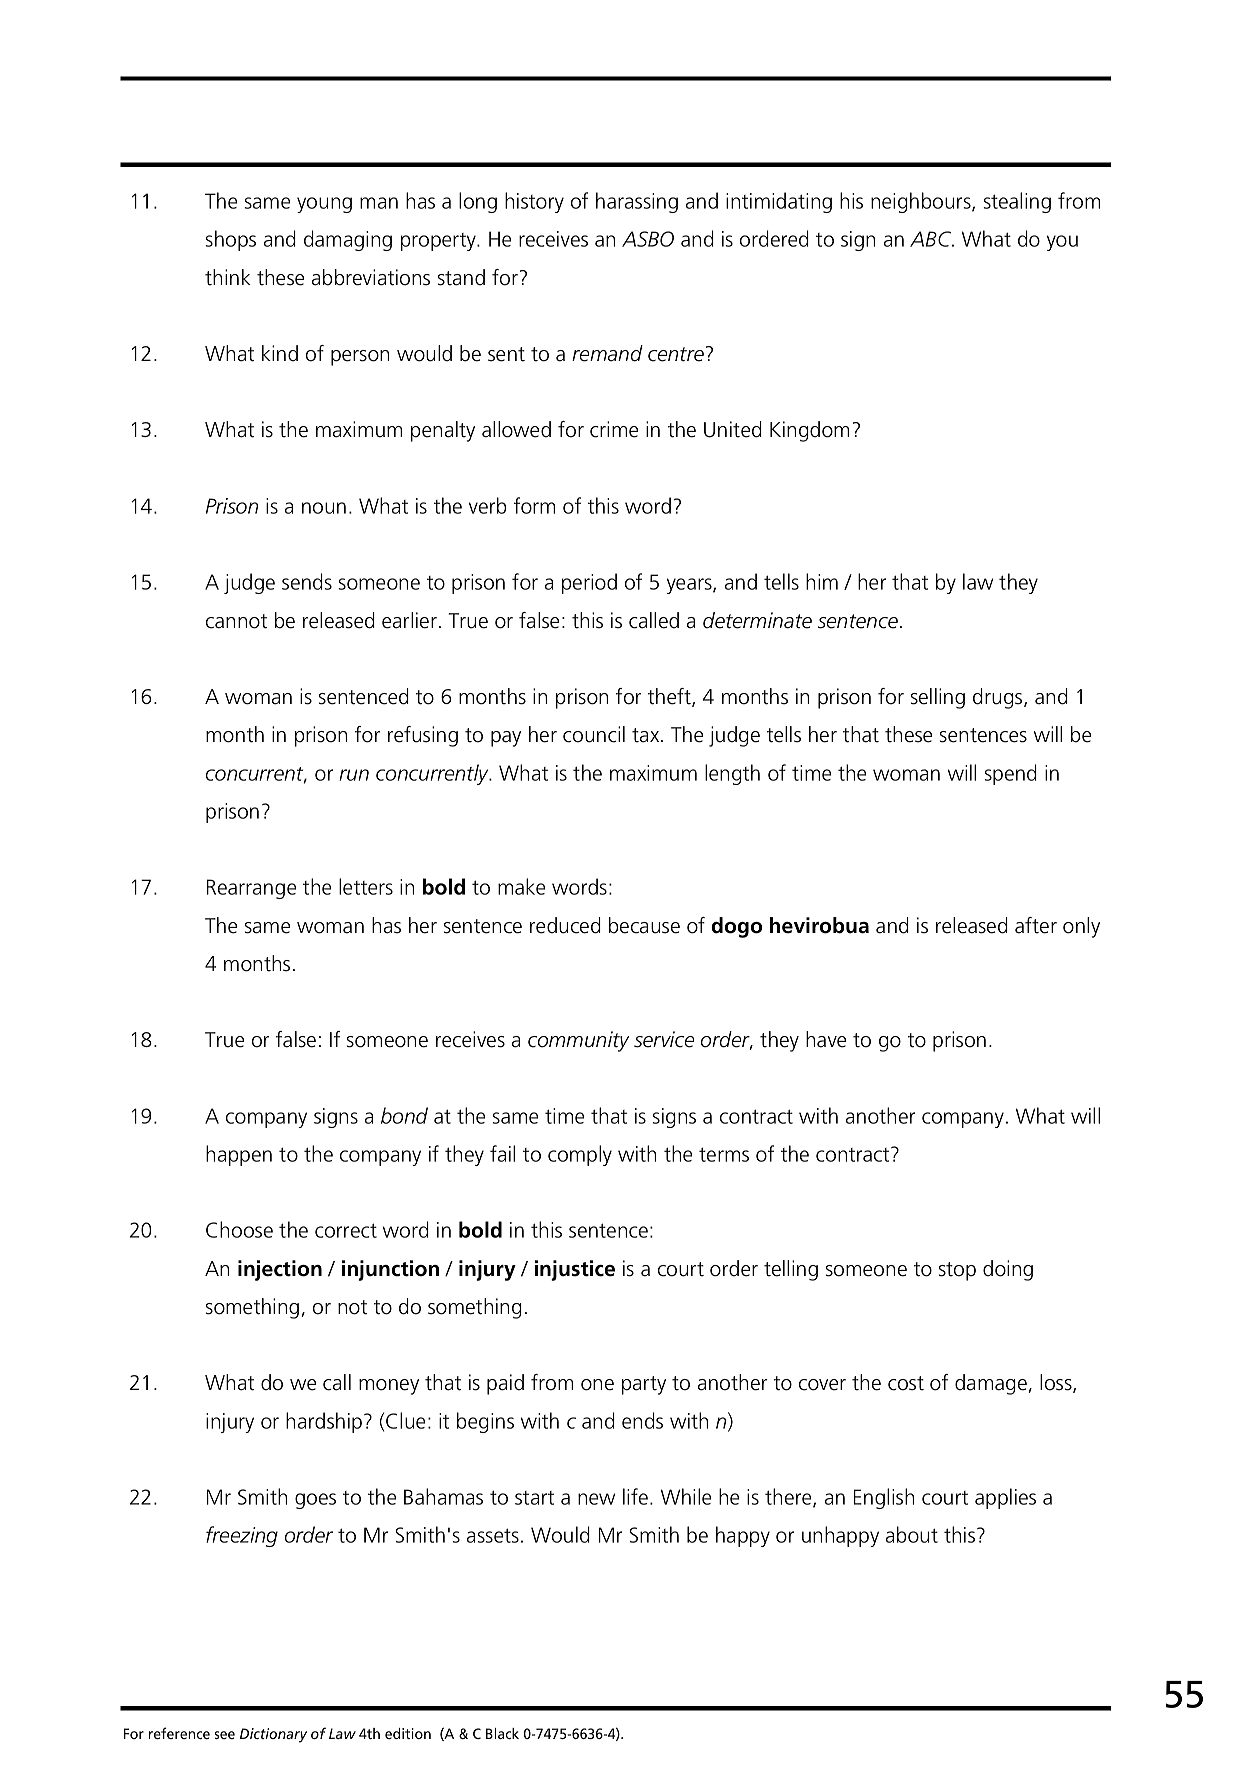 The image size is (1260, 1783). Describe the element at coordinates (589, 583) in the screenshot. I see `period` at that location.
